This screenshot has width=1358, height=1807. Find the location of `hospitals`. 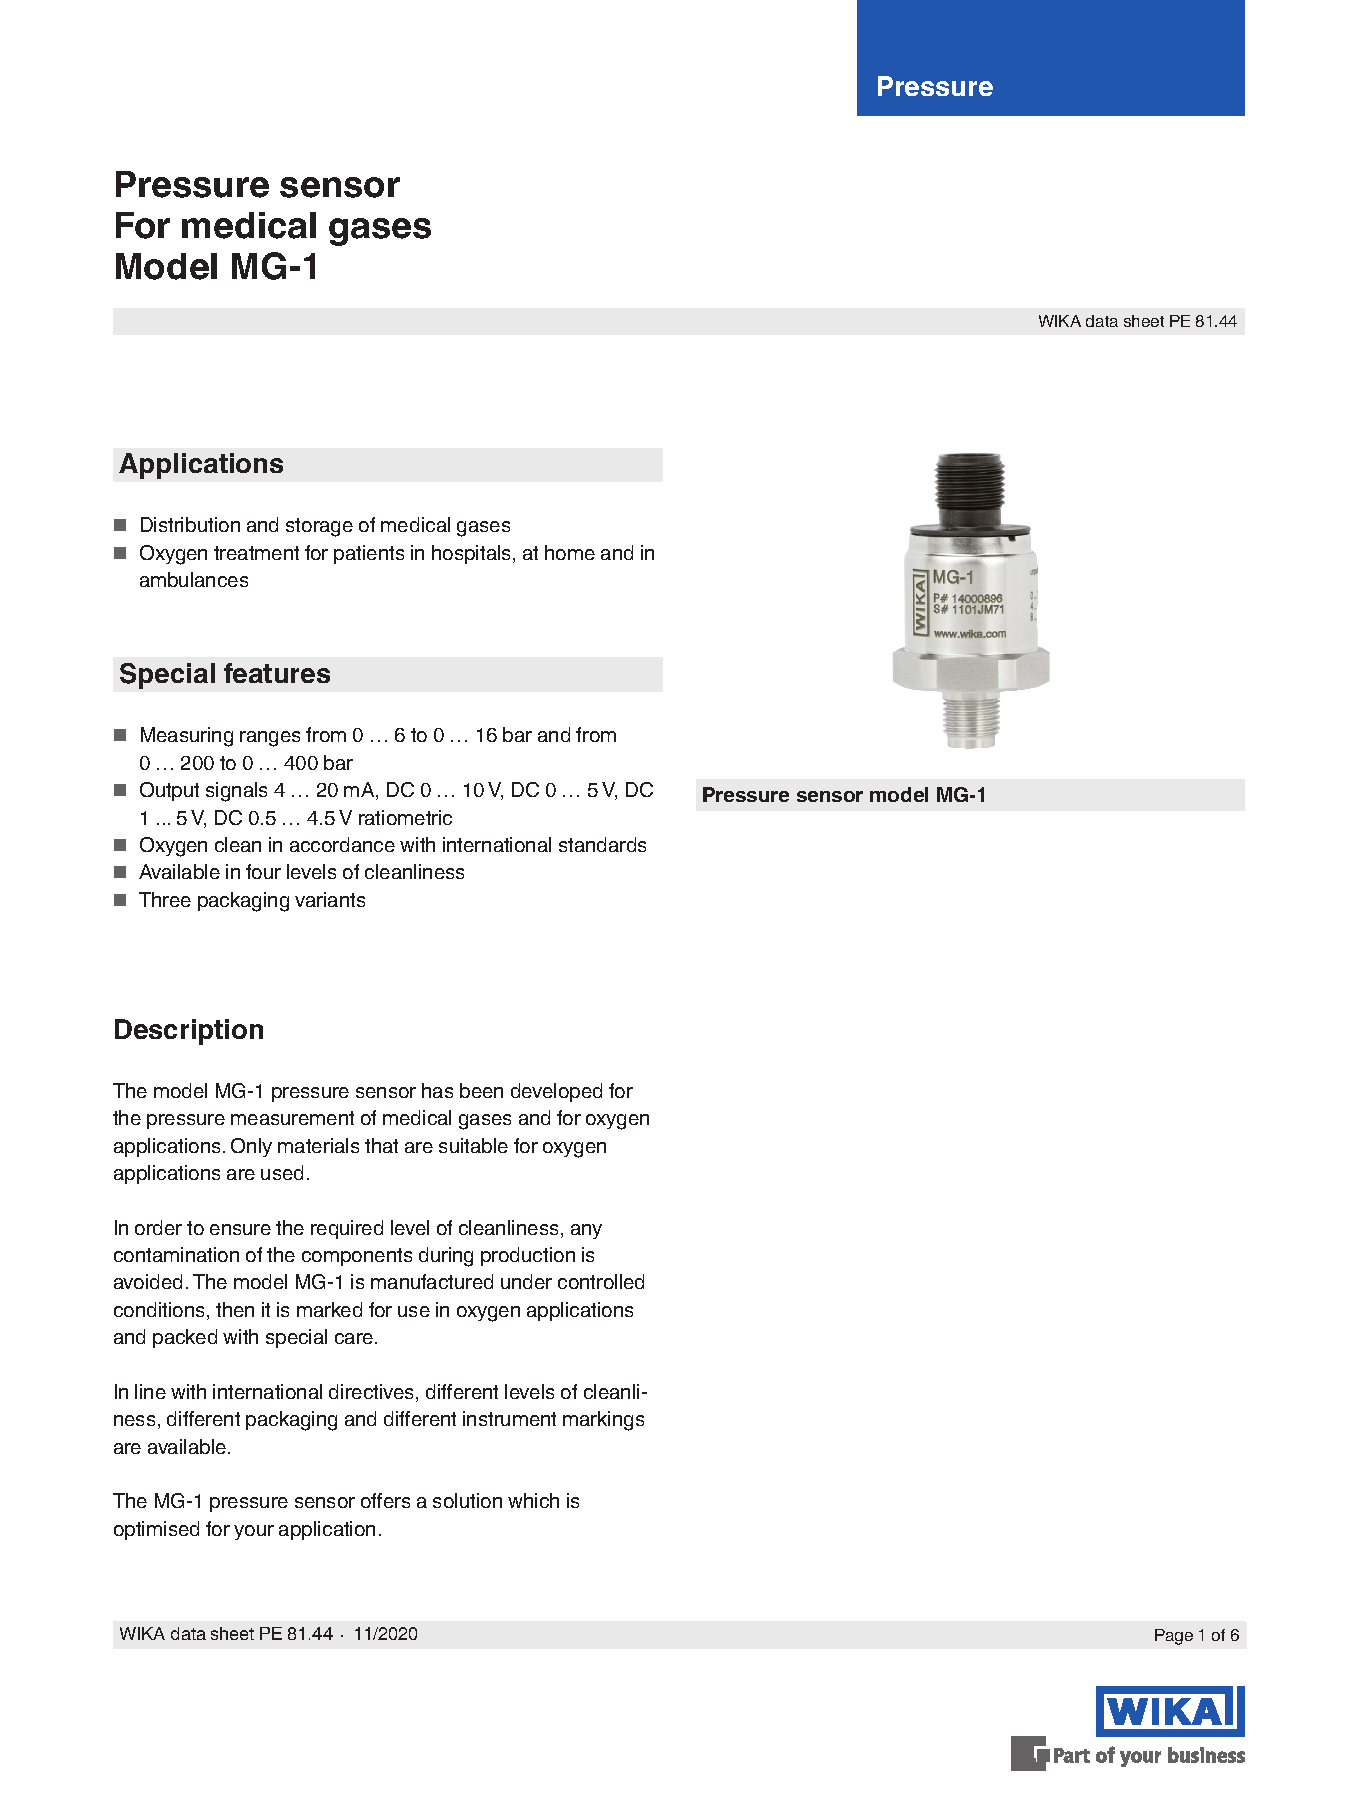

hospitals is located at coordinates (473, 554).
